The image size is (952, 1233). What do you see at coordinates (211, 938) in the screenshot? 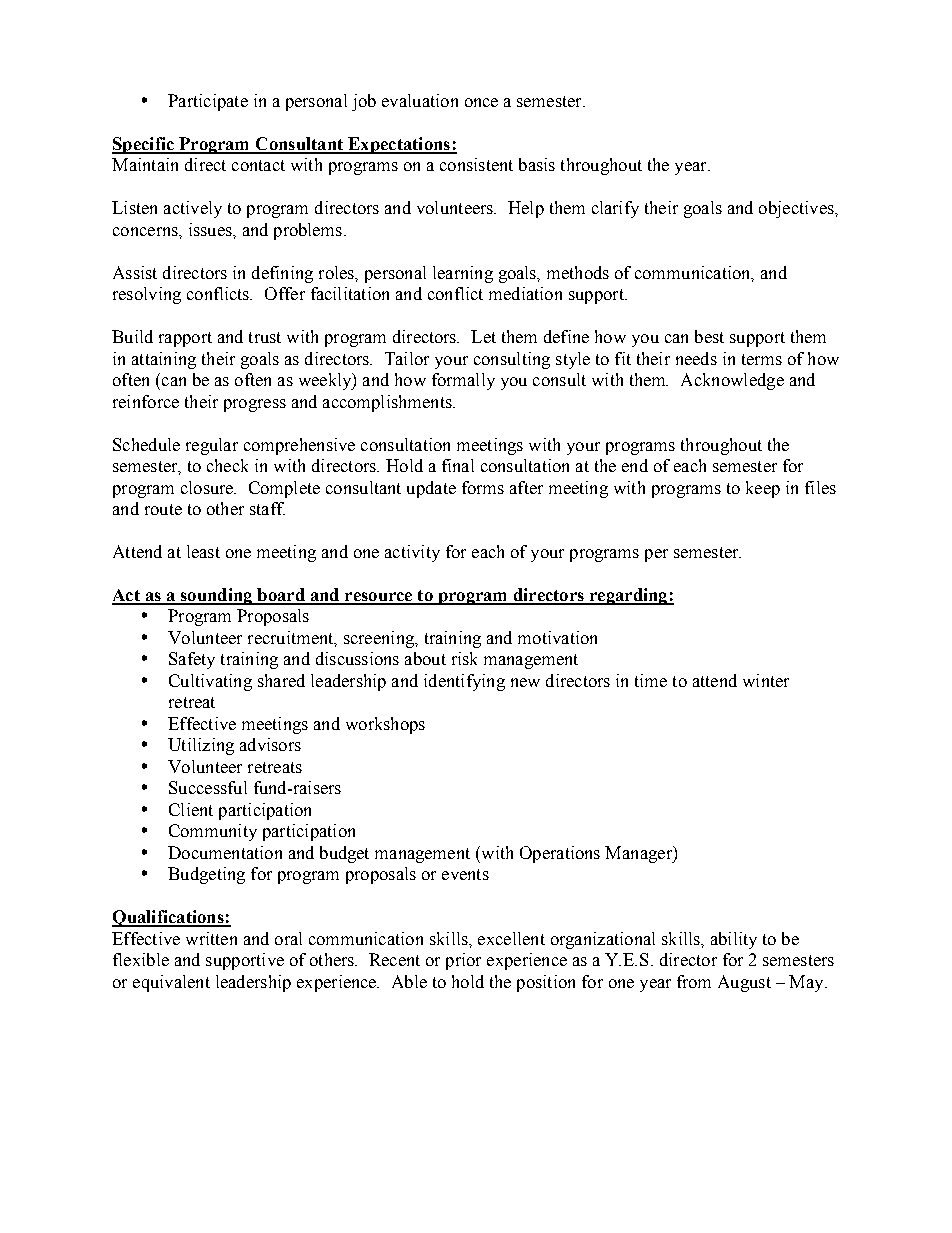
I see `written` at bounding box center [211, 938].
